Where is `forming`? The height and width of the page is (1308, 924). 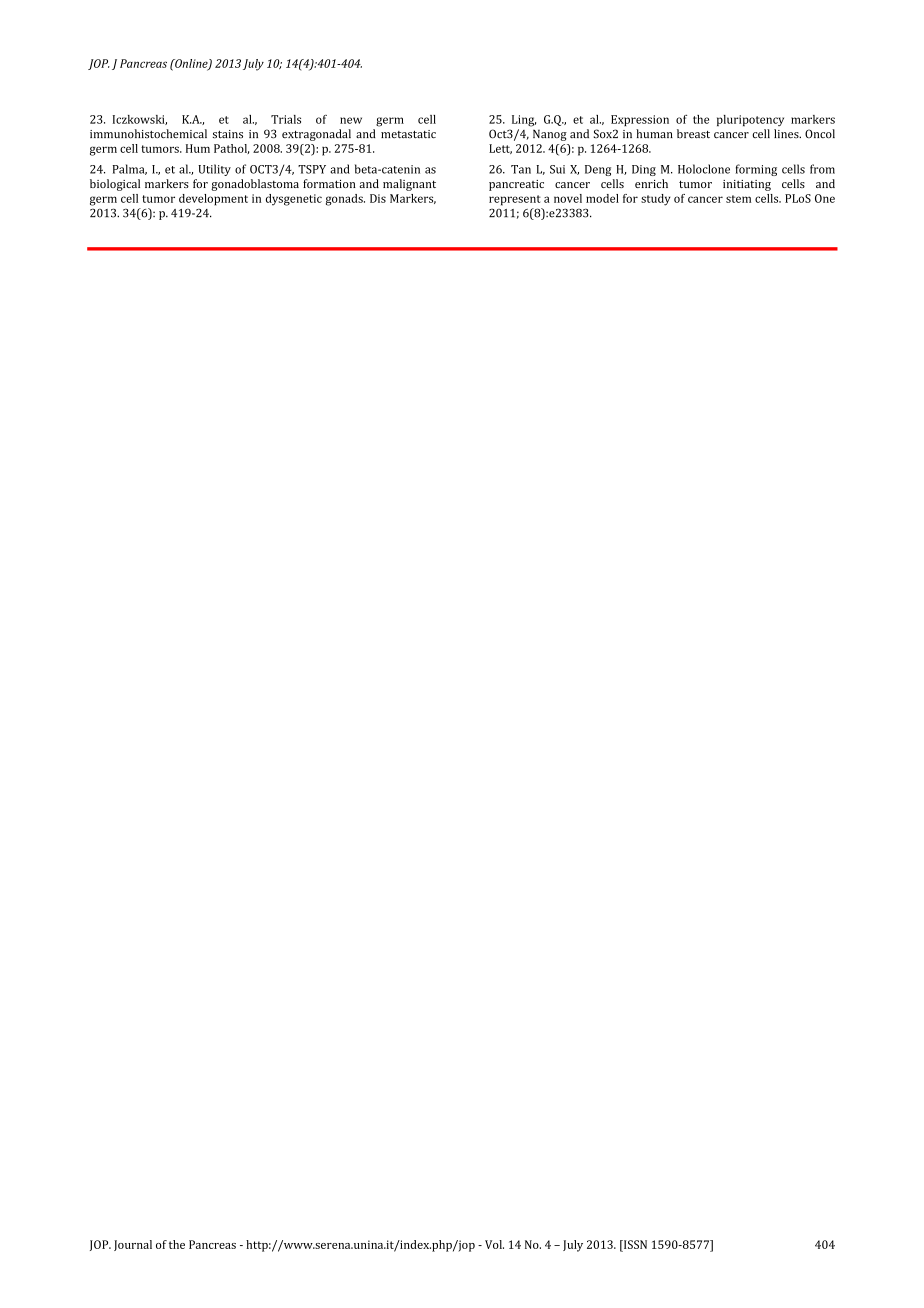 forming is located at coordinates (756, 170).
